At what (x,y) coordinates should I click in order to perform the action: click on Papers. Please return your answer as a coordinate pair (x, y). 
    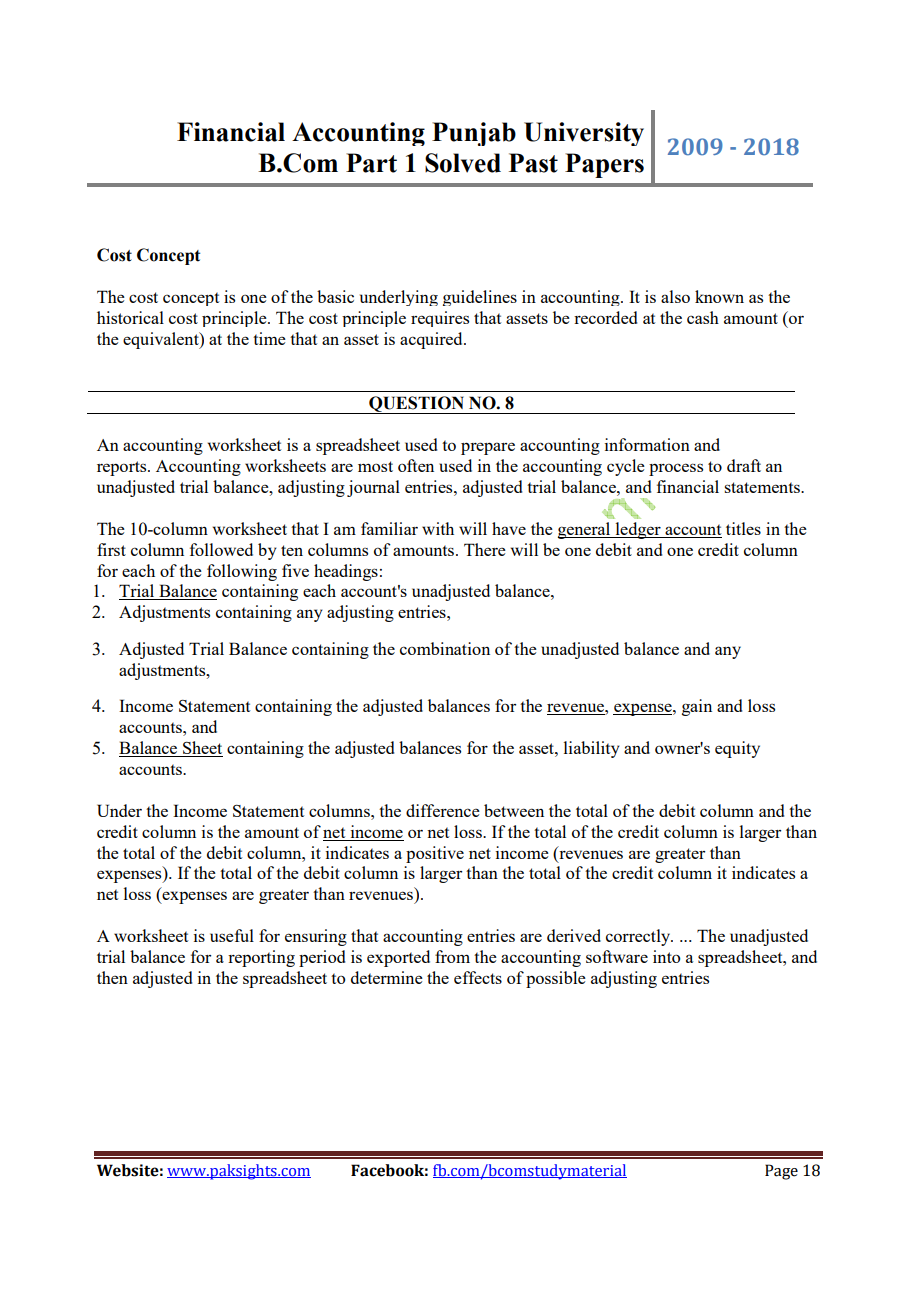
    Looking at the image, I should click on (604, 165).
